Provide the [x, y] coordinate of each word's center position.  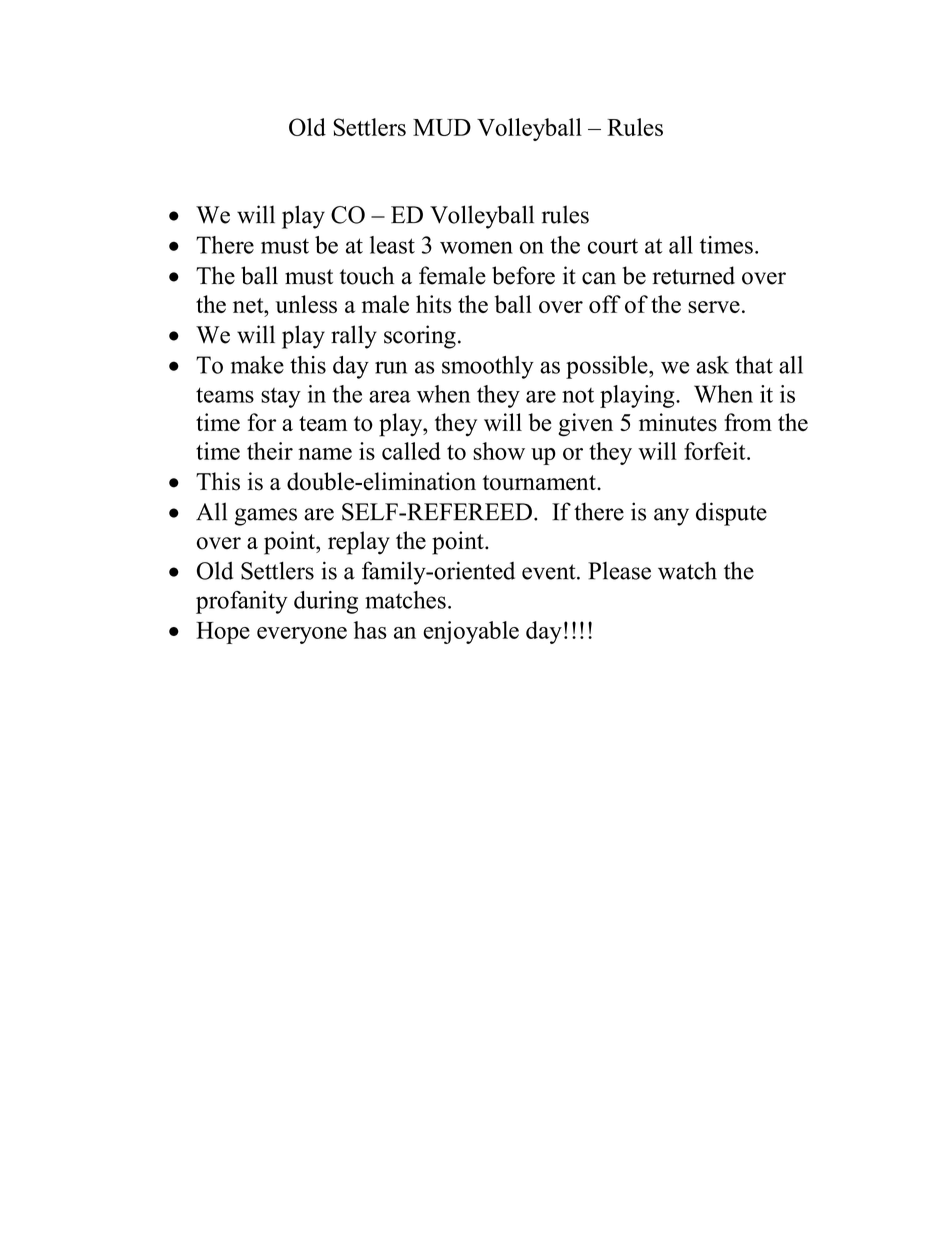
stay [281, 398]
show [499, 451]
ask [712, 365]
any [671, 517]
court [613, 246]
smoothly [488, 367]
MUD [442, 127]
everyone [302, 635]
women [476, 247]
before [523, 275]
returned [694, 275]
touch [367, 275]
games [266, 517]
